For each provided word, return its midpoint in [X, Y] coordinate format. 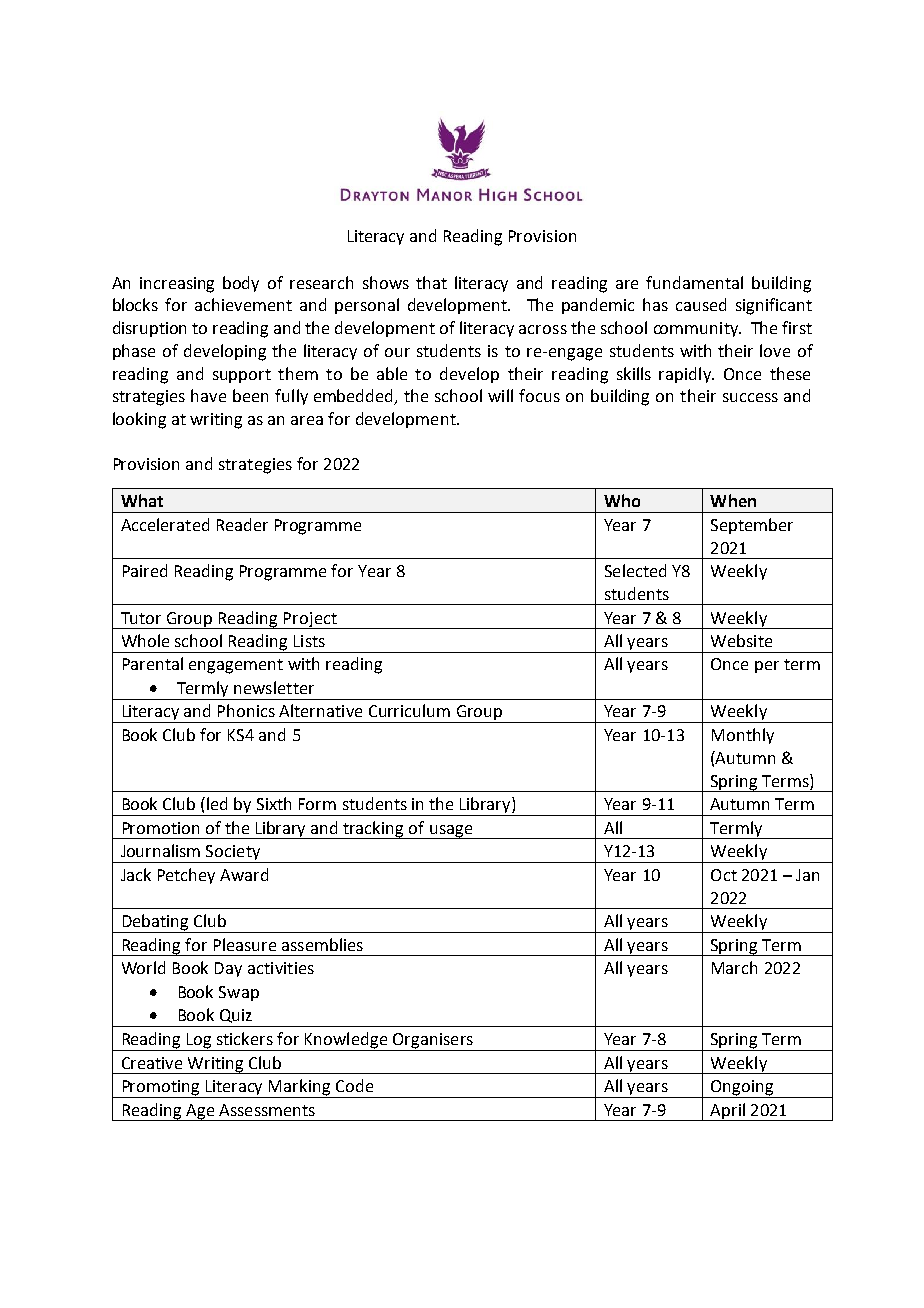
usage [451, 832]
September [752, 526]
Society [233, 854]
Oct [724, 875]
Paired [145, 570]
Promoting [161, 1089]
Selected [635, 570]
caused [701, 304]
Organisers [433, 1042]
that [431, 282]
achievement [243, 304]
